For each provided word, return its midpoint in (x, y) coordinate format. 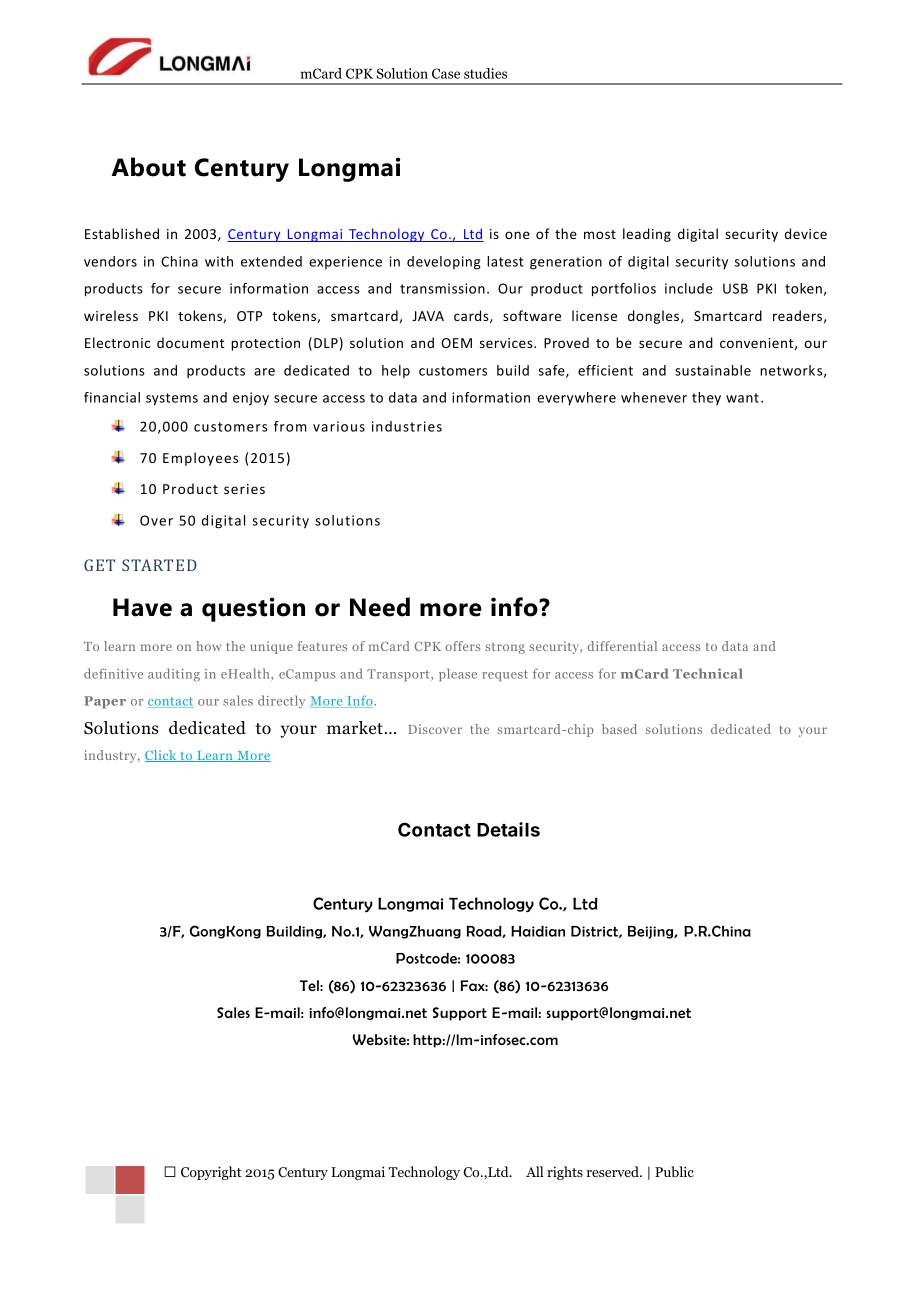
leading (647, 235)
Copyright (211, 1173)
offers (462, 646)
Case (446, 73)
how (208, 646)
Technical (708, 673)
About (148, 167)
